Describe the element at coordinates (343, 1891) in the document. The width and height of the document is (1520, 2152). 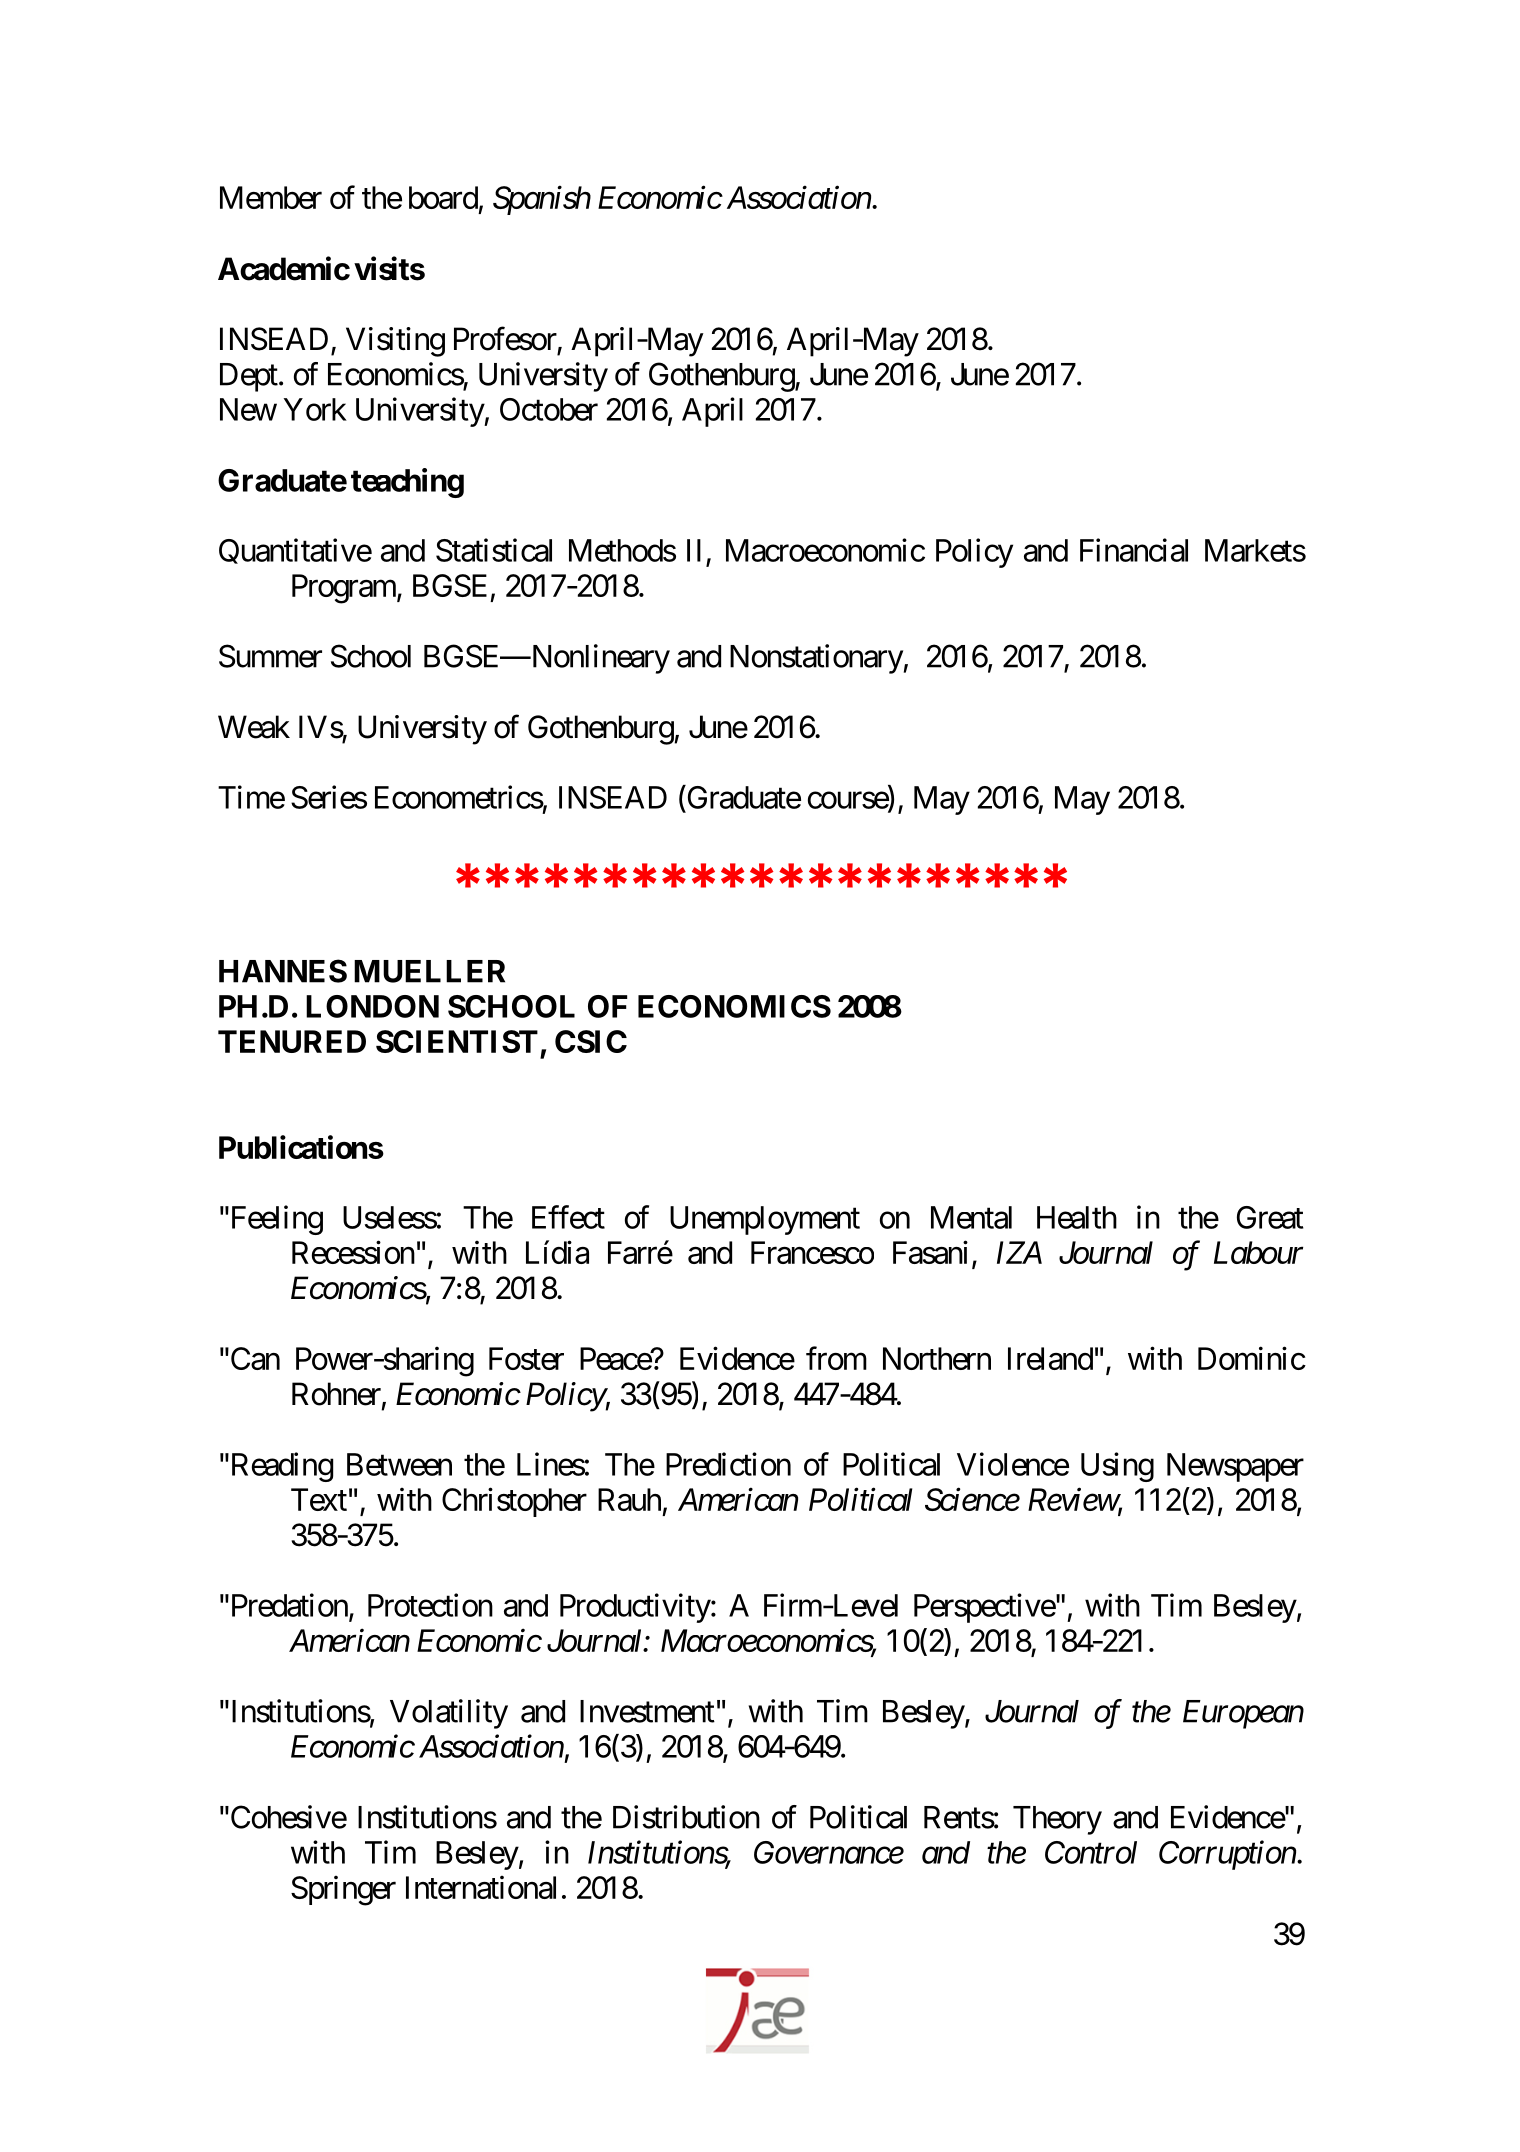
I see `Springer` at that location.
